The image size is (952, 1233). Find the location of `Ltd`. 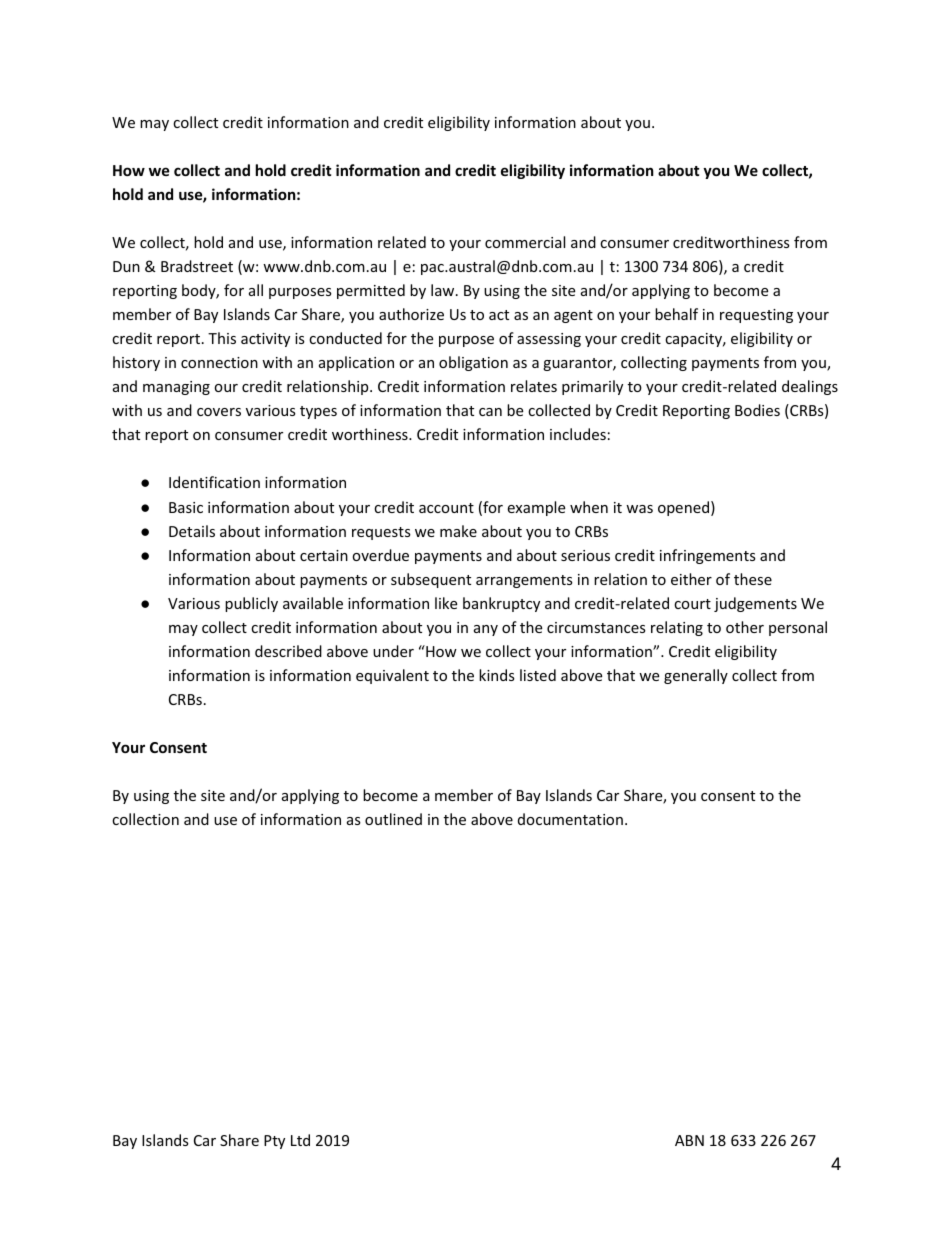

Ltd is located at coordinates (300, 1140).
